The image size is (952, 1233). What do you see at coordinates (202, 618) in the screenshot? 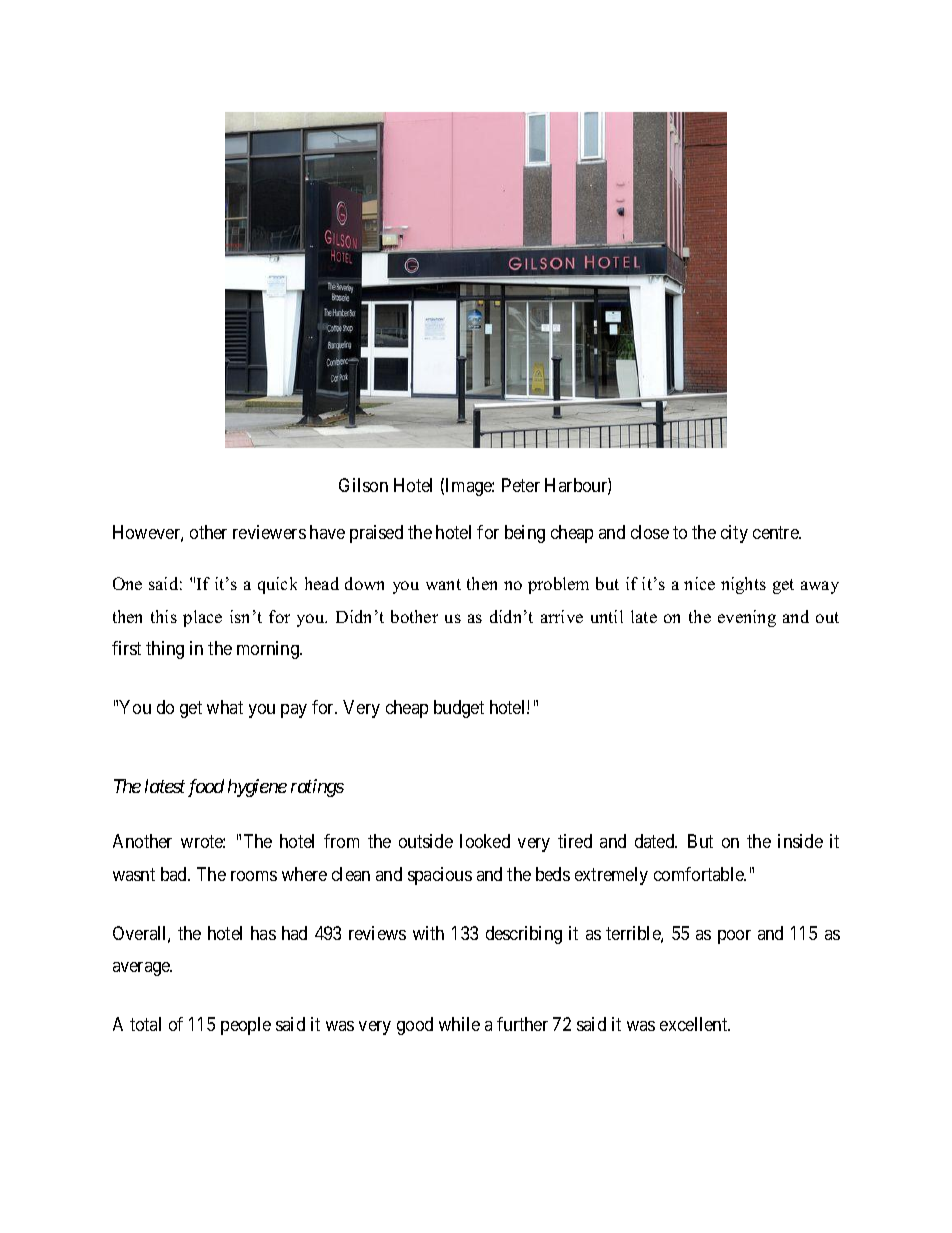
I see `place` at bounding box center [202, 618].
